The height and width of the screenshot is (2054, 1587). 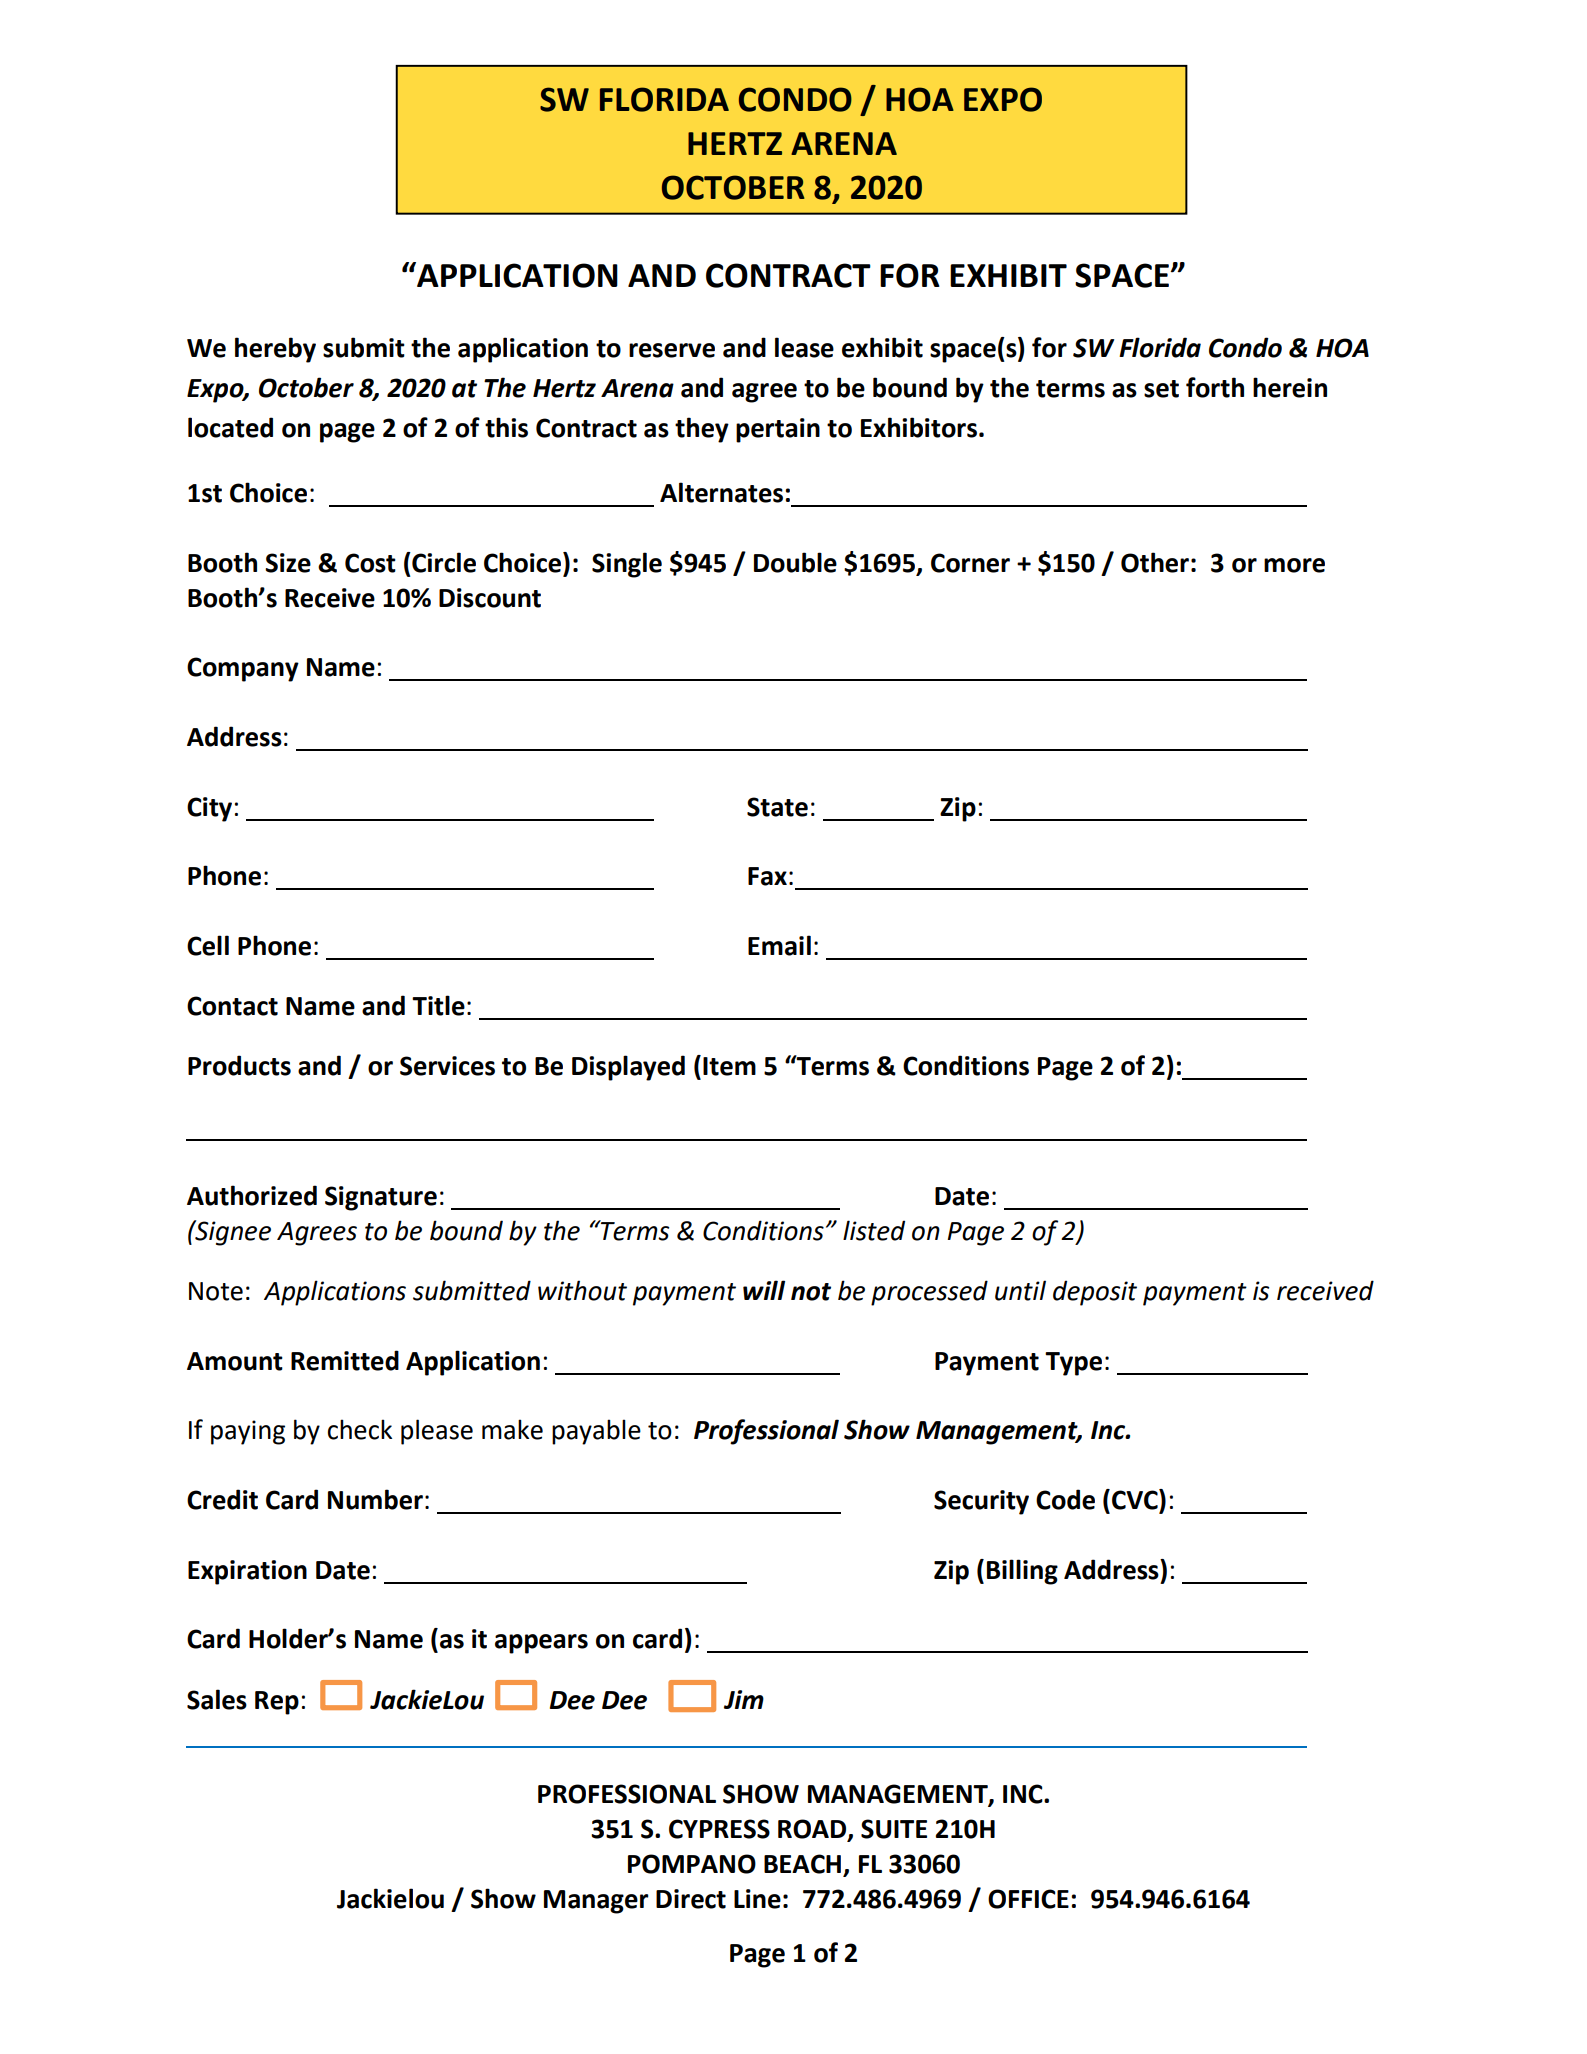 I want to click on Signature, so click(x=381, y=1198).
